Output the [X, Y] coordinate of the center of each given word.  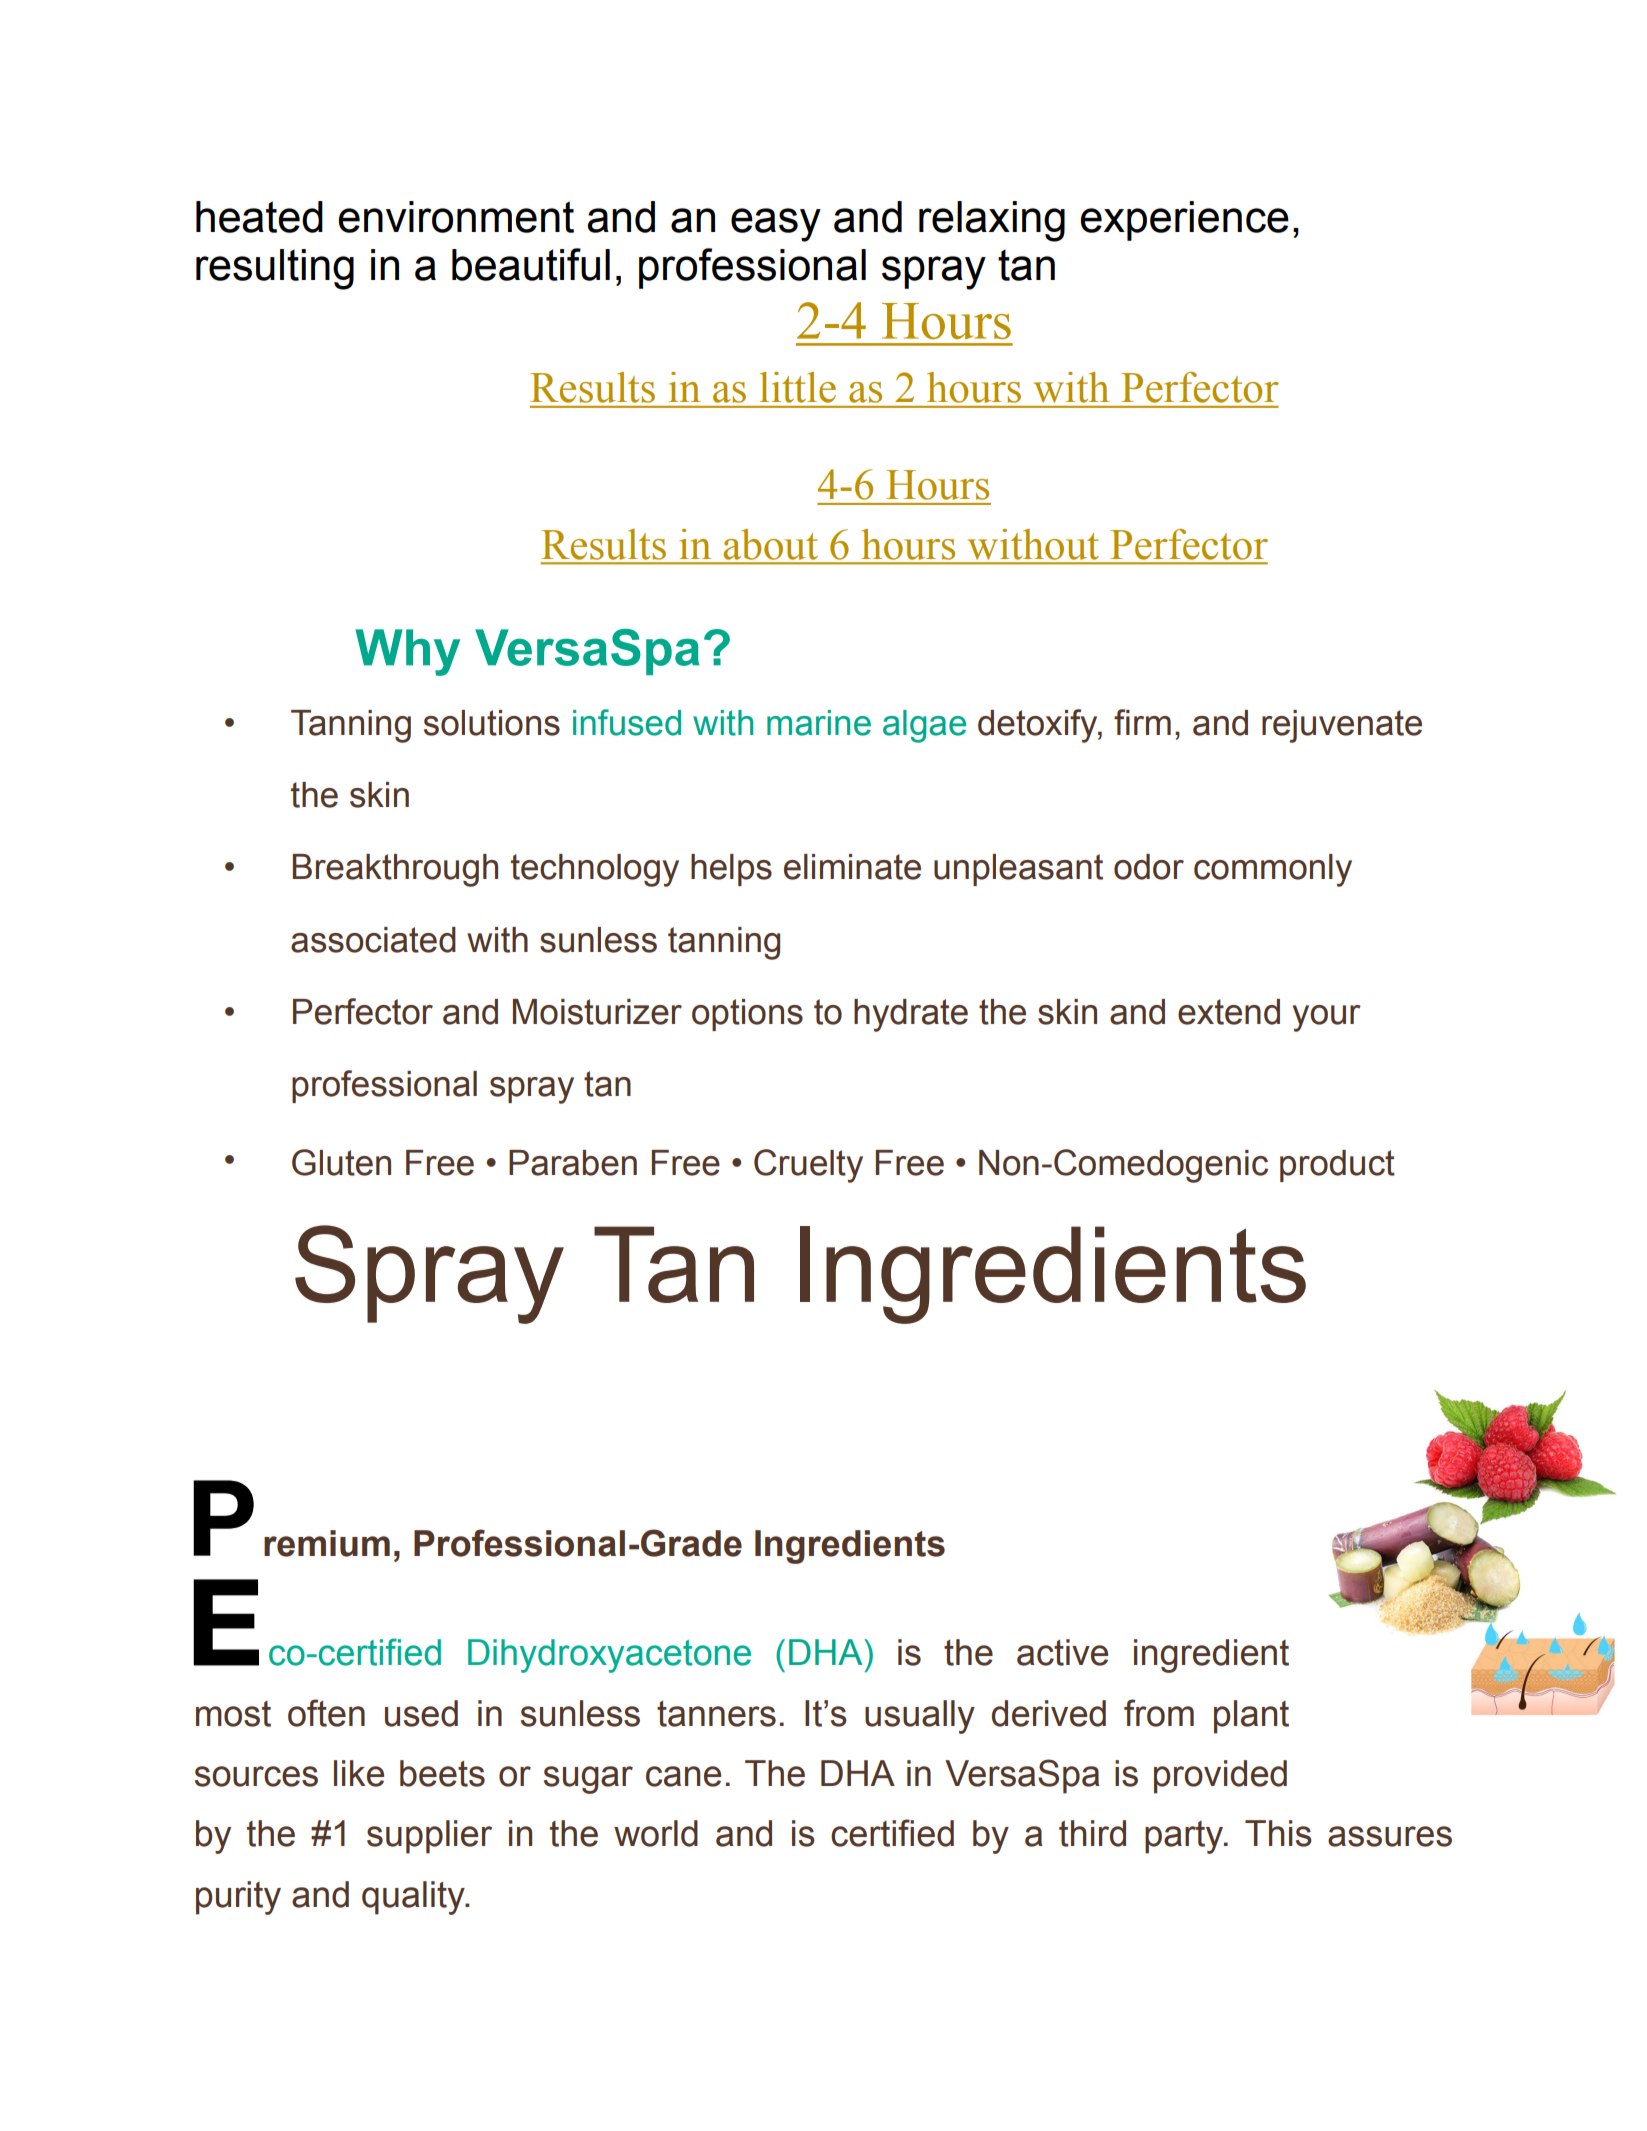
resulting [275, 269]
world [656, 1833]
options [747, 1015]
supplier [429, 1837]
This [1278, 1833]
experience [1184, 221]
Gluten [341, 1162]
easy [776, 225]
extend [1229, 1012]
